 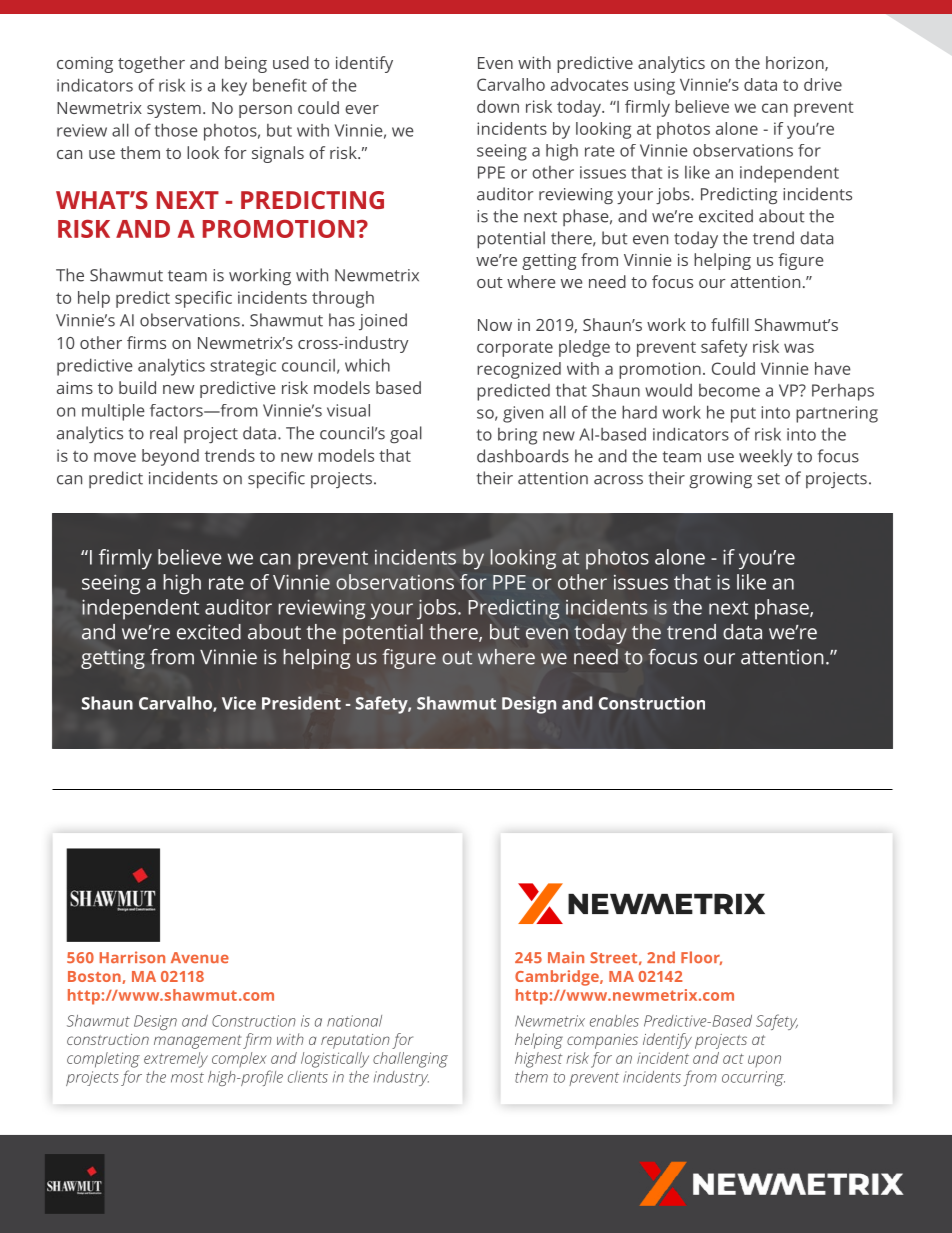 I want to click on down, so click(x=498, y=106).
